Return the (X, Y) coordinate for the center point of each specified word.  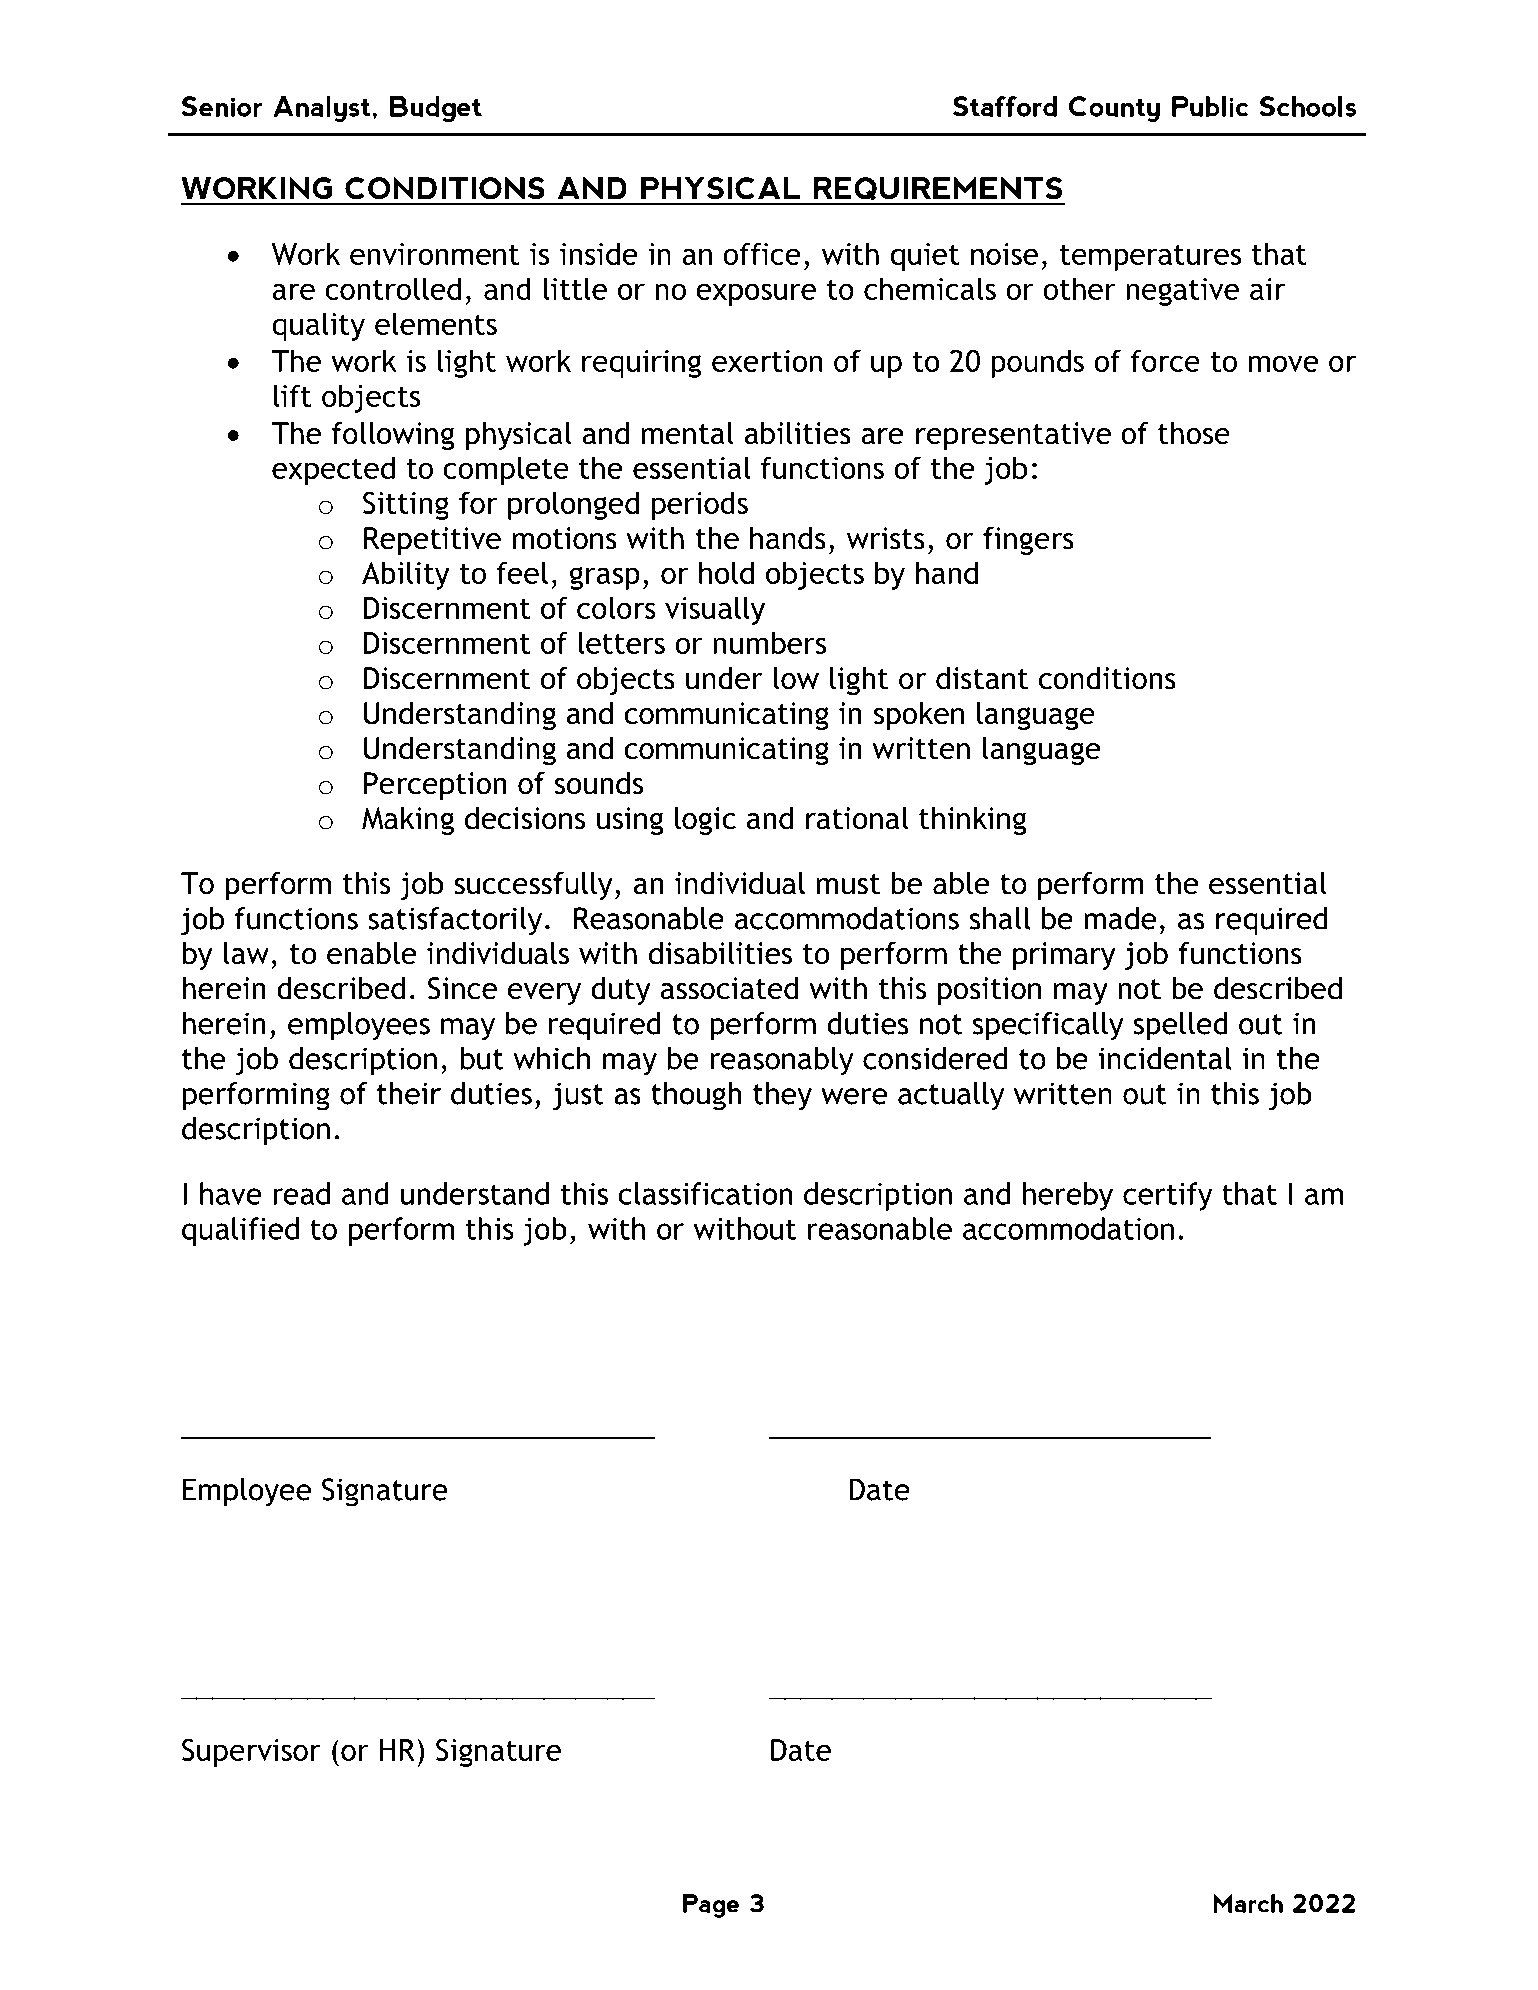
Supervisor (251, 1753)
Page (711, 1906)
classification (705, 1193)
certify (1167, 1196)
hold (726, 572)
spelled (1181, 1026)
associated (729, 988)
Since (462, 988)
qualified (240, 1231)
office (762, 253)
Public (1210, 106)
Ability (406, 575)
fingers (1028, 540)
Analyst (323, 109)
